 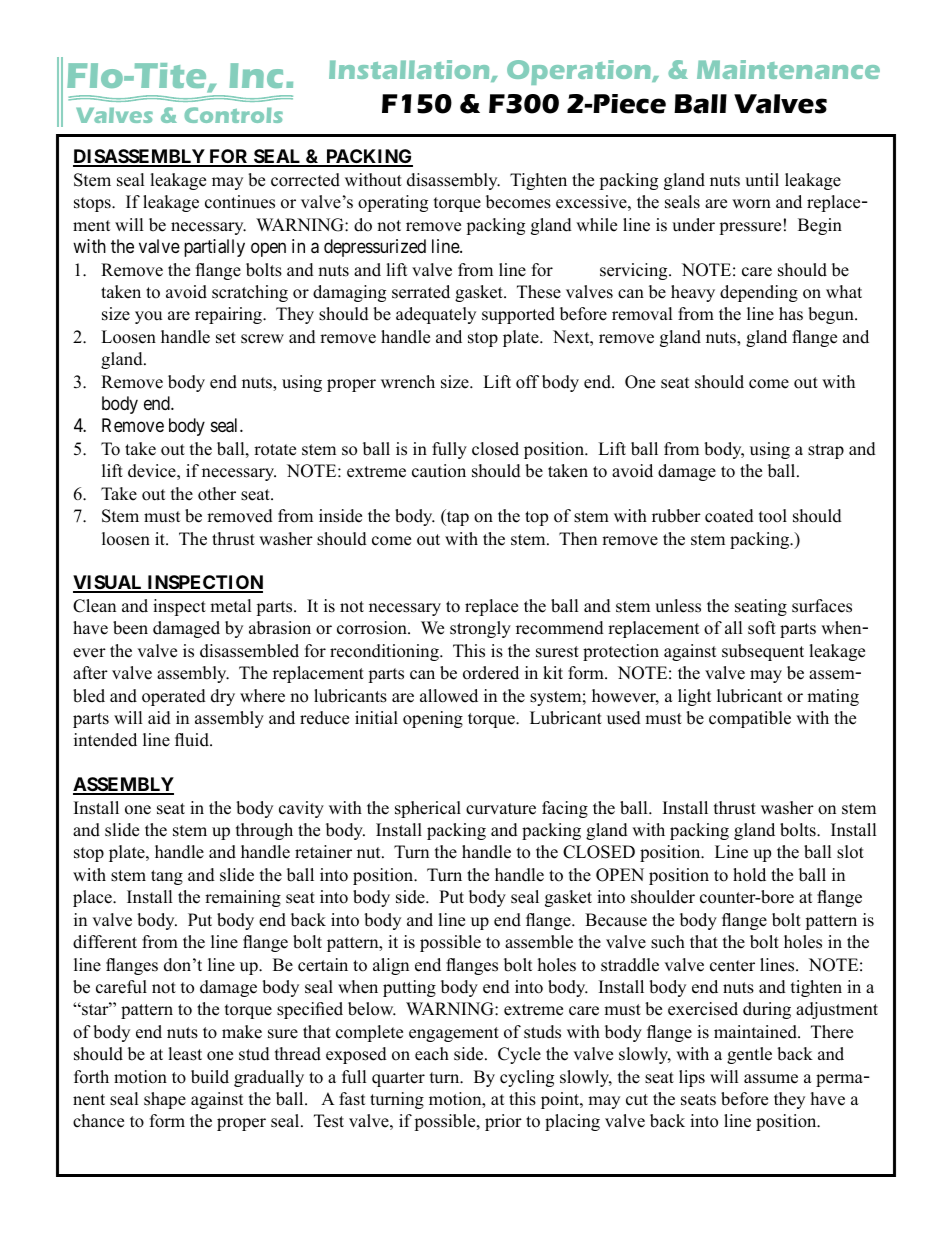 I want to click on rotate, so click(x=275, y=450).
